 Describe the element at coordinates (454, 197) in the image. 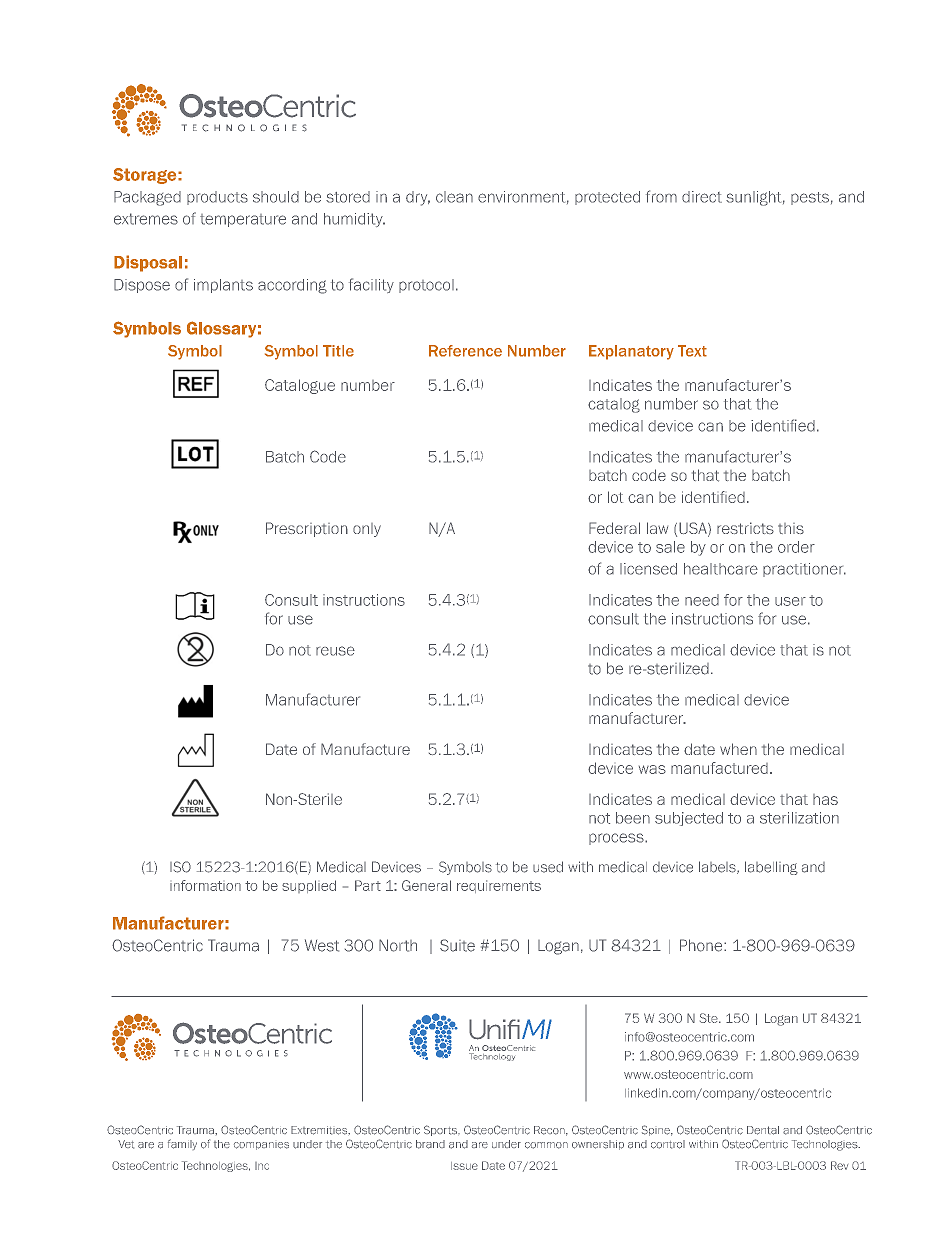

I see `clean` at that location.
